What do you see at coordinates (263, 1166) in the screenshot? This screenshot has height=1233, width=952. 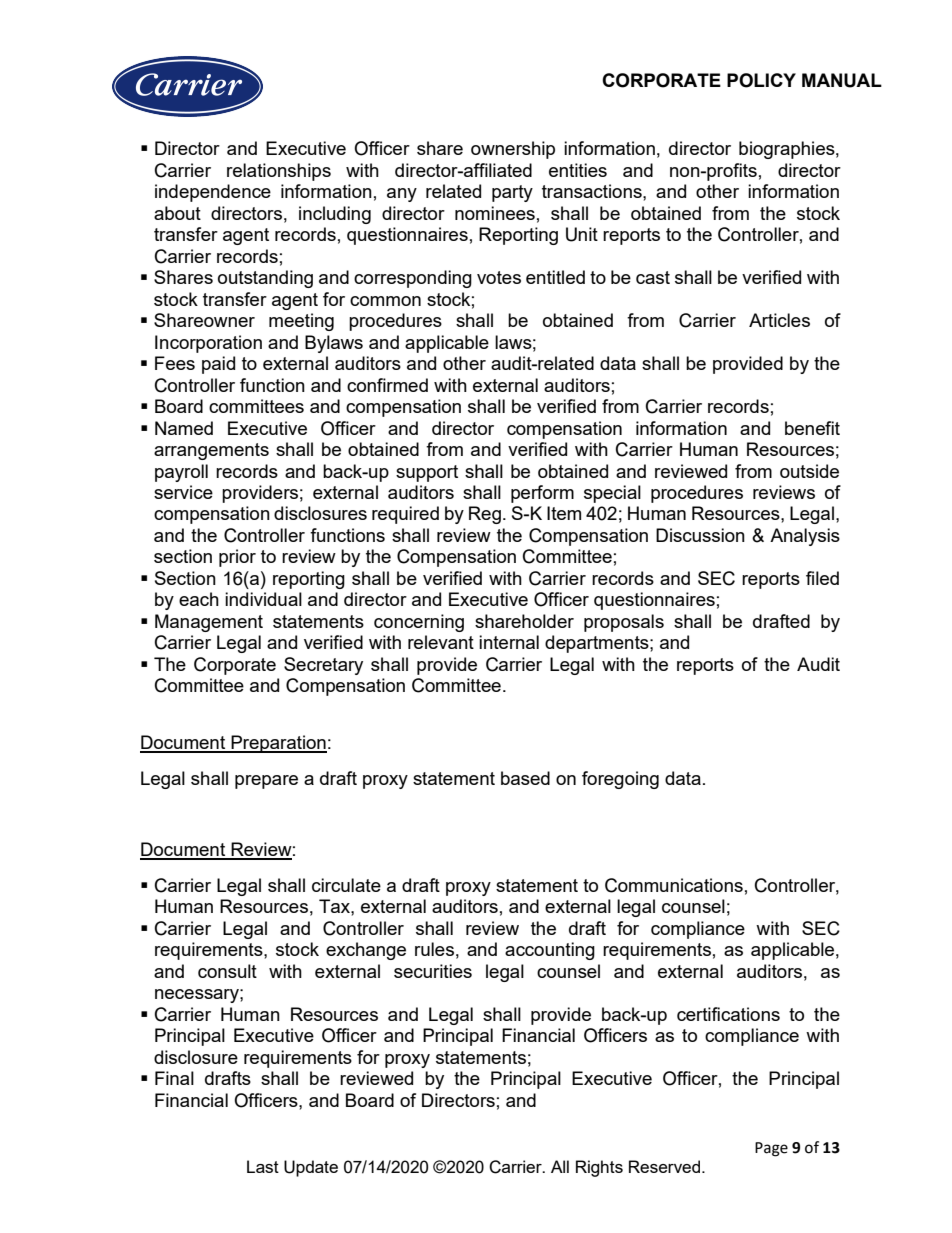 I see `Last` at bounding box center [263, 1166].
